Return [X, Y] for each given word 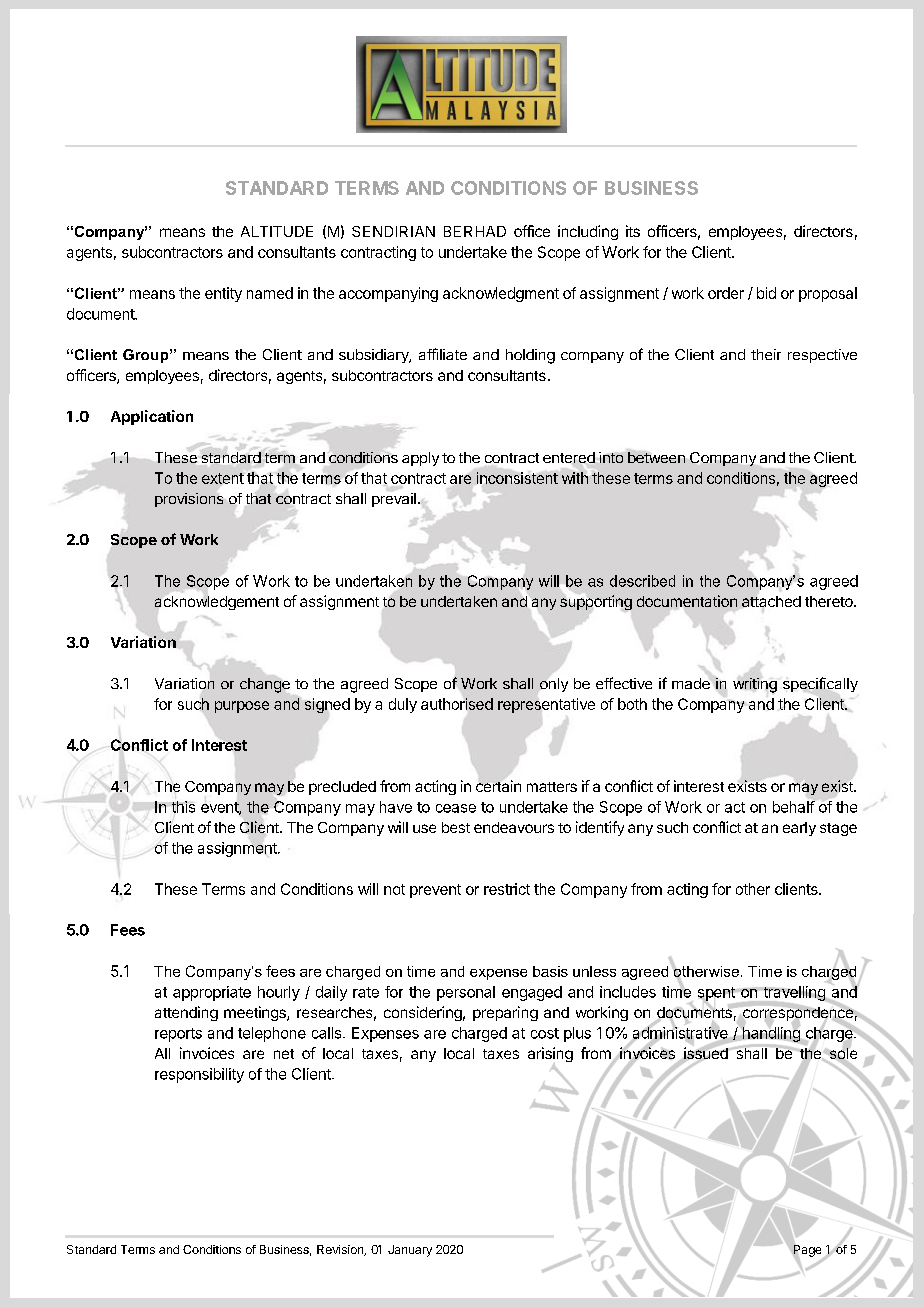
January [410, 1251]
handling [771, 1034]
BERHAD [475, 231]
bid [766, 293]
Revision [341, 1250]
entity [223, 294]
